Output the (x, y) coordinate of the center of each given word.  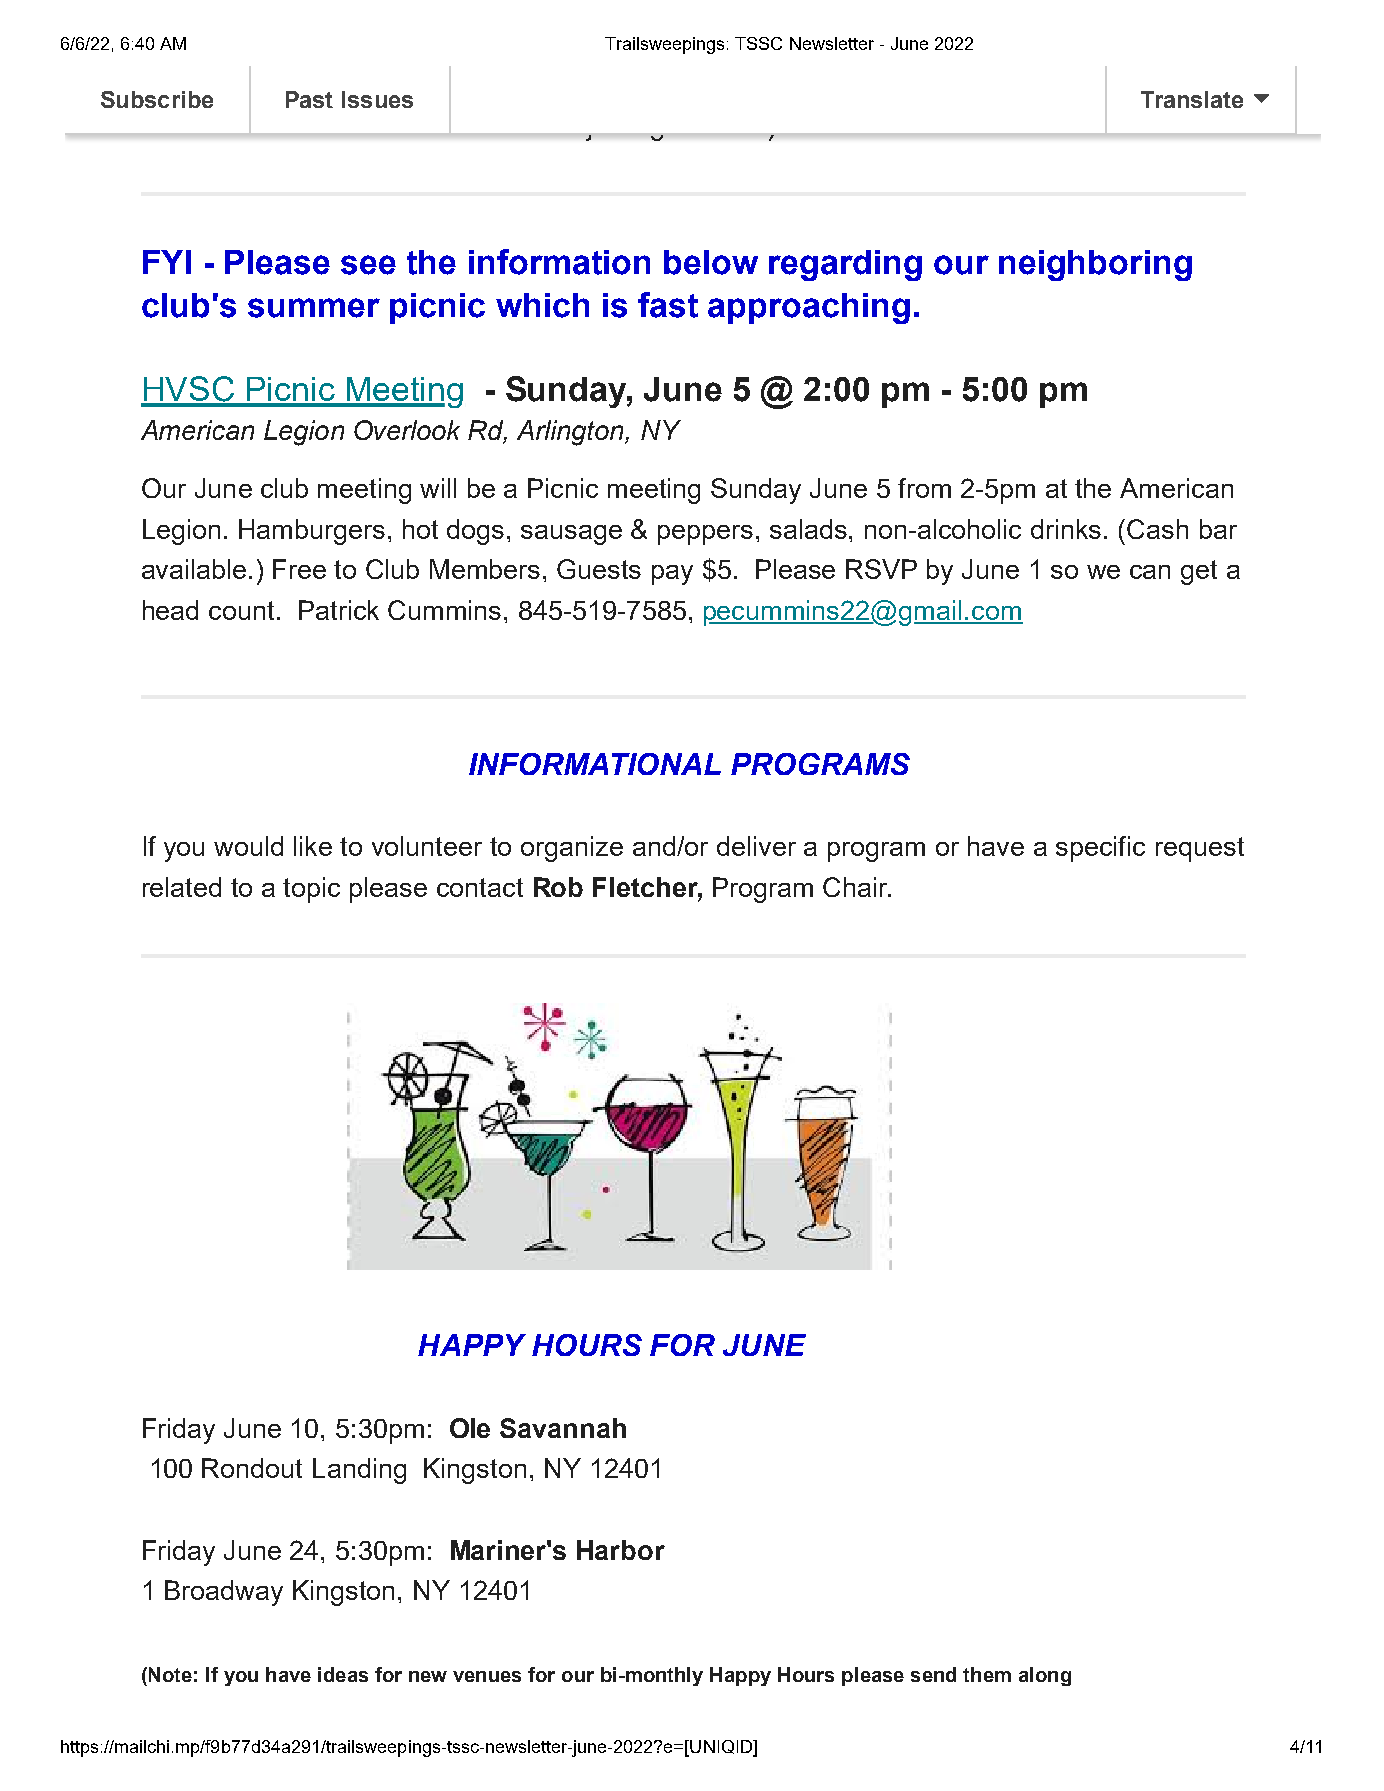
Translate (1192, 99)
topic (311, 890)
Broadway (224, 1593)
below (711, 262)
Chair (856, 887)
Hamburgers (312, 532)
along (1045, 1676)
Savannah (563, 1428)
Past (309, 99)
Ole (470, 1428)
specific (1100, 849)
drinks (1066, 529)
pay (672, 575)
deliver (756, 846)
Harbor (621, 1550)
